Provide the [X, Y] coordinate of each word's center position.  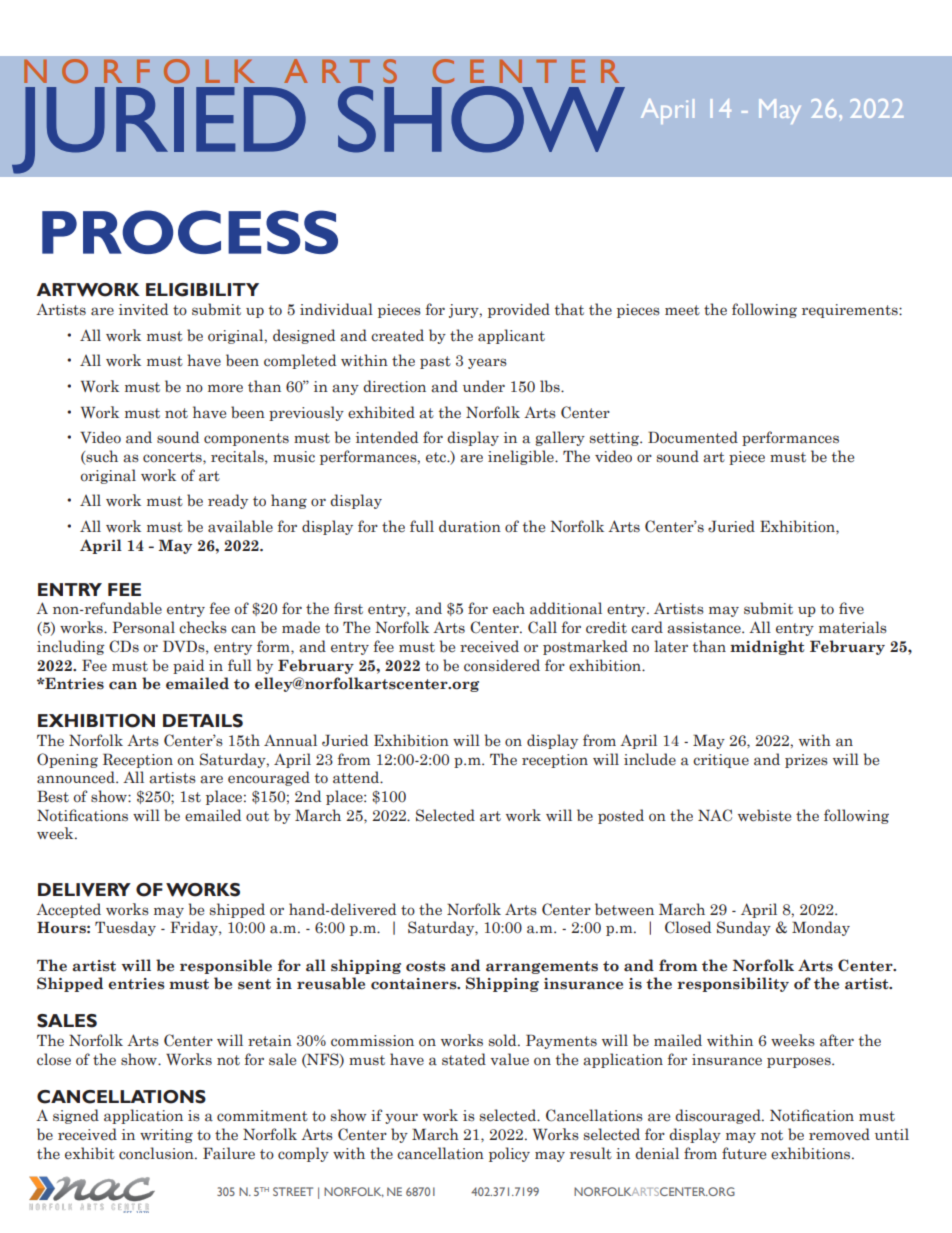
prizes [806, 761]
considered [502, 665]
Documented [693, 437]
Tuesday [125, 928]
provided [519, 310]
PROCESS [190, 232]
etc [437, 457]
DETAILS [203, 721]
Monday [821, 928]
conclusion [157, 1153]
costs [426, 966]
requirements [851, 311]
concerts [173, 457]
